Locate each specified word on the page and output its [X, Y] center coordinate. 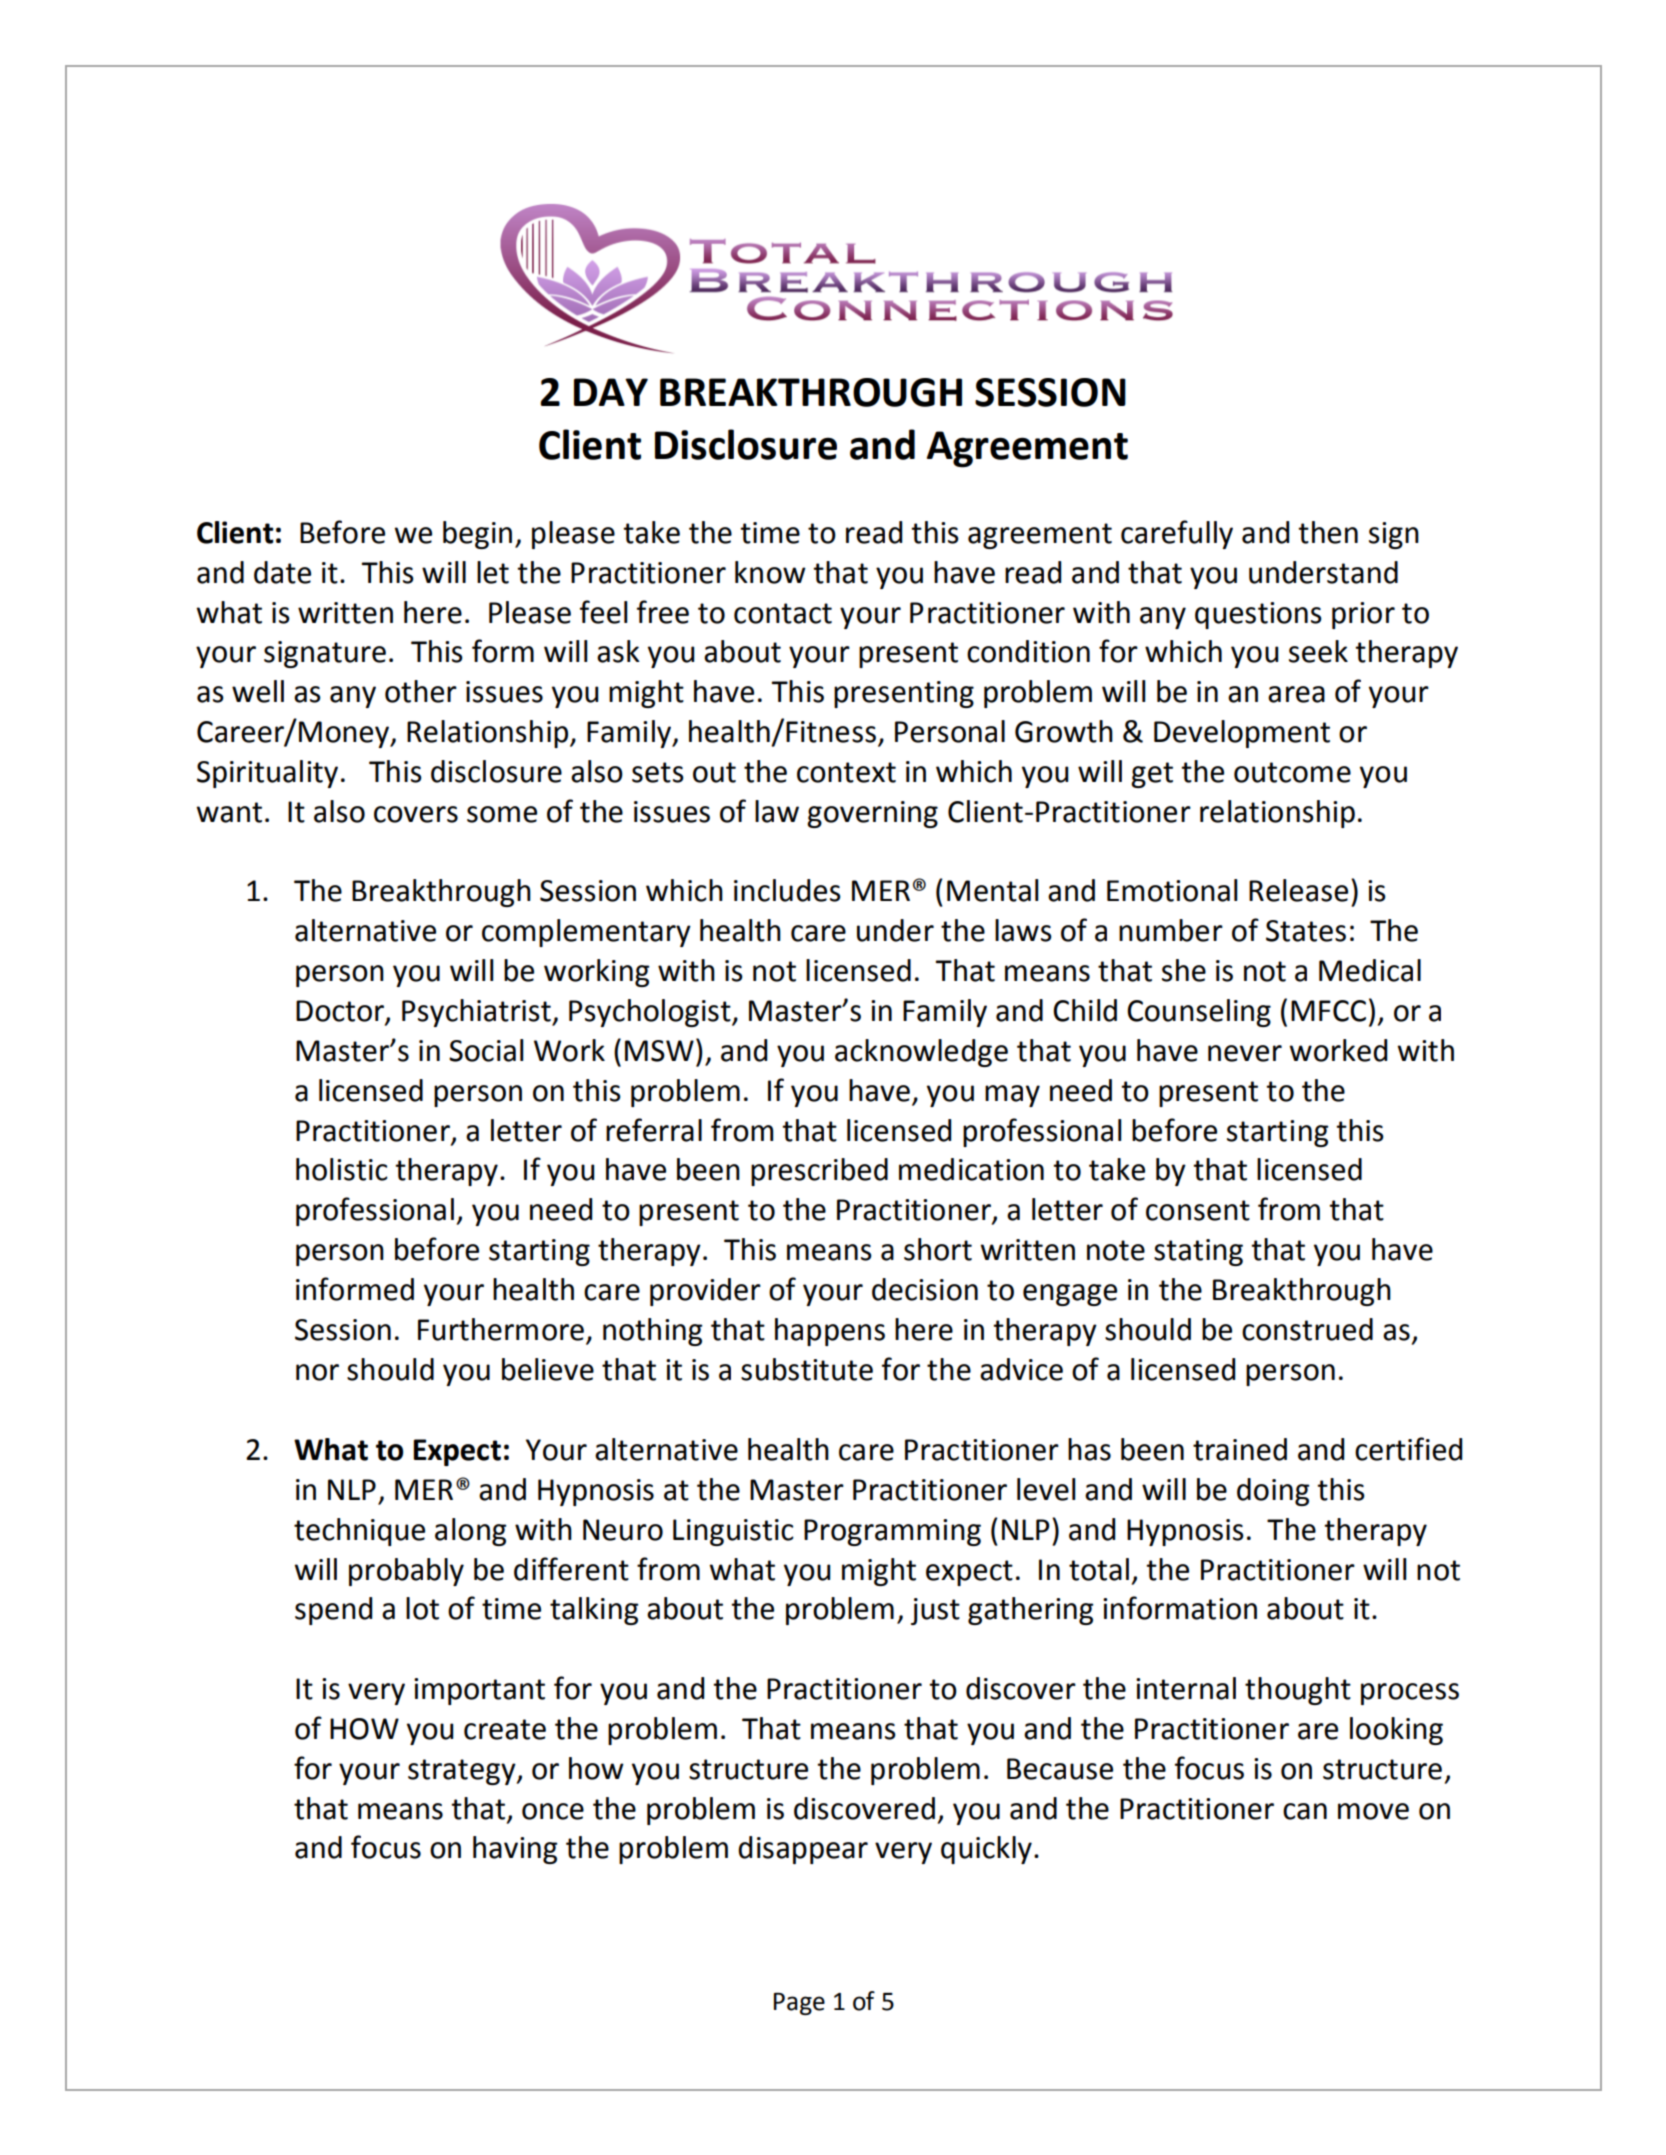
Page [799, 2004]
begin [477, 535]
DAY [611, 392]
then [1328, 532]
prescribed [819, 1172]
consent [1198, 1210]
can [1305, 1811]
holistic [342, 1169]
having [515, 1850]
